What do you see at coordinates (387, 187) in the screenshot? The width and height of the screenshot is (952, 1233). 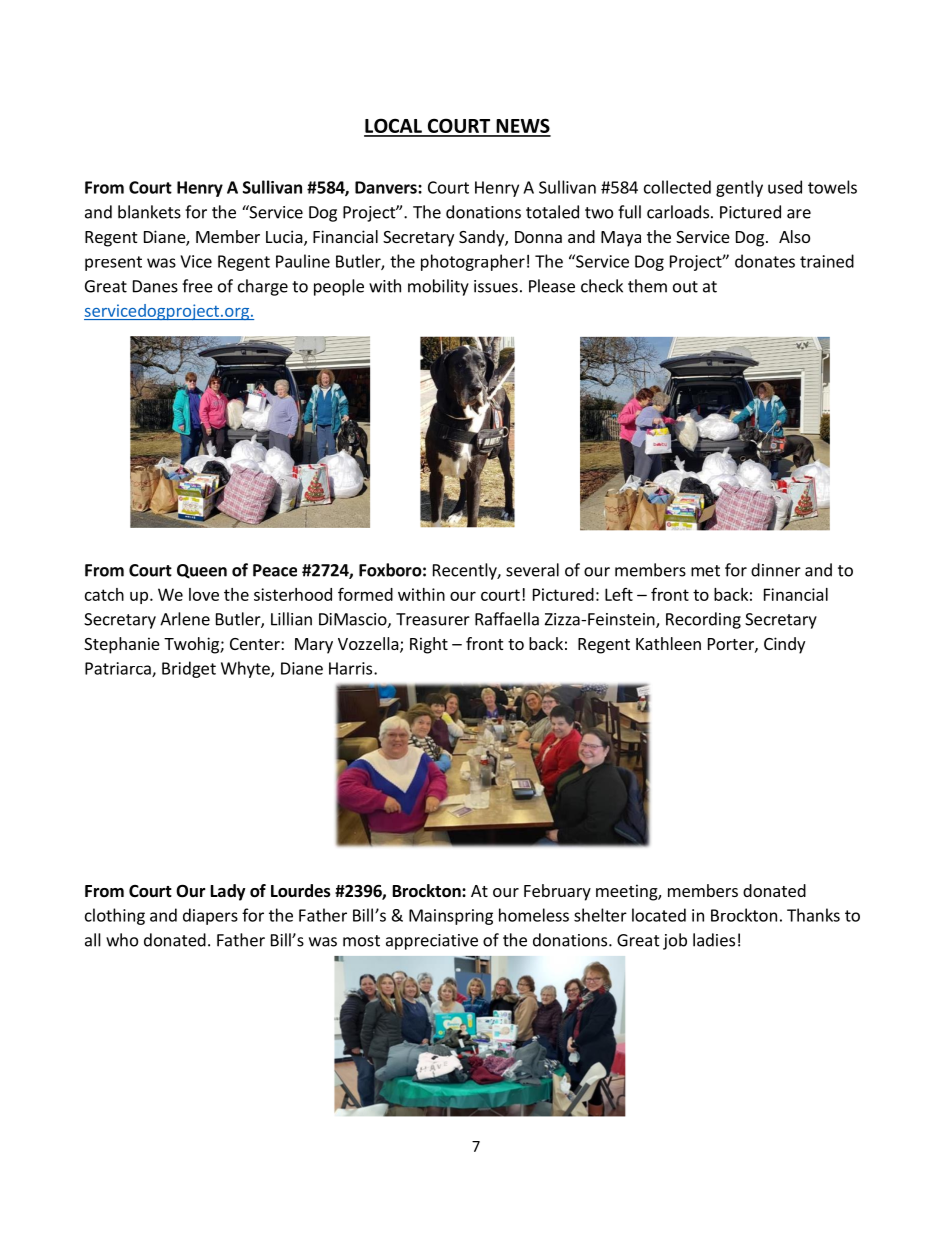 I see `Danvers` at bounding box center [387, 187].
